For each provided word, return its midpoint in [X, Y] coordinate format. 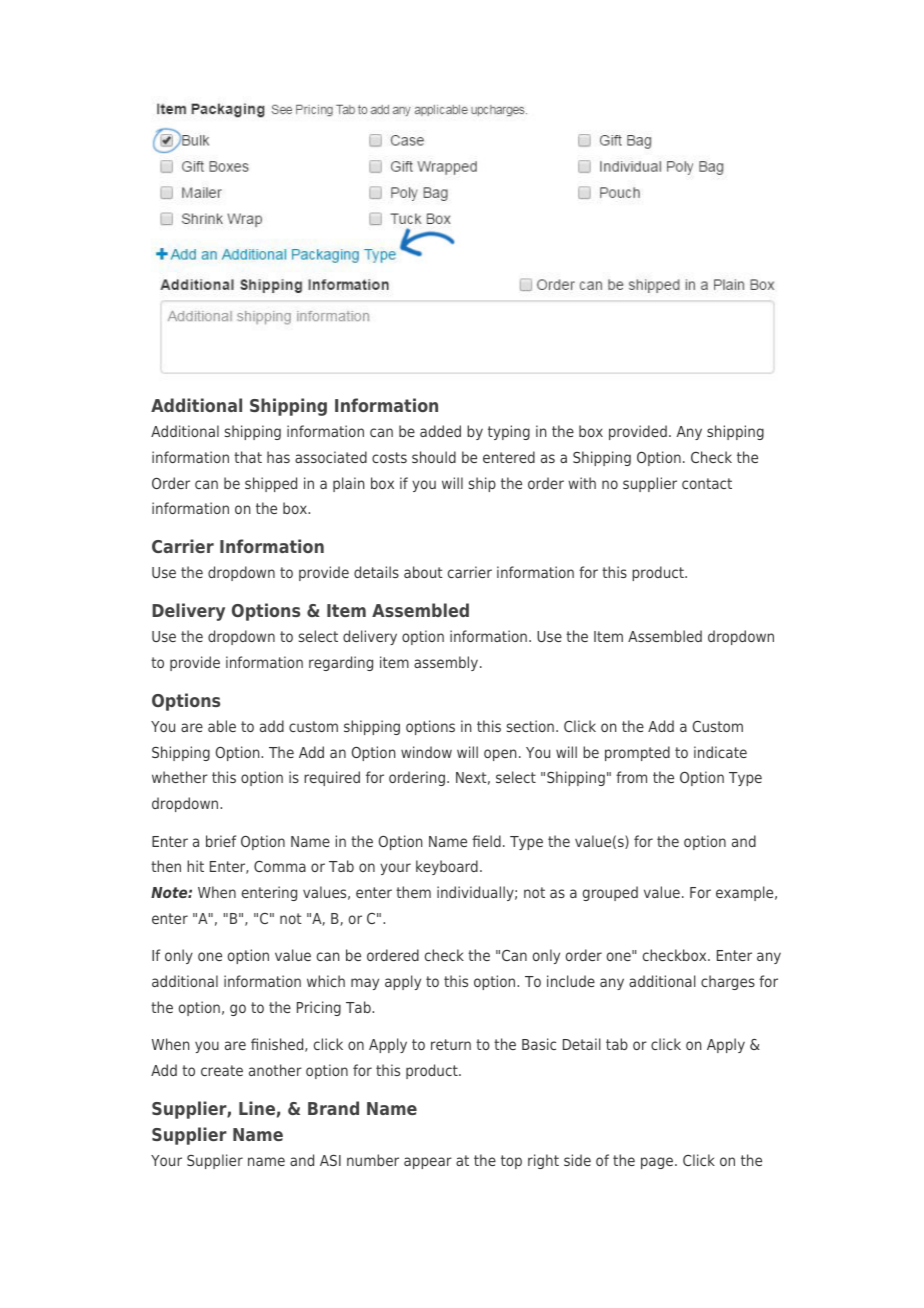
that [248, 457]
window [426, 752]
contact [707, 483]
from [631, 777]
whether [180, 777]
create [222, 1070]
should [434, 457]
